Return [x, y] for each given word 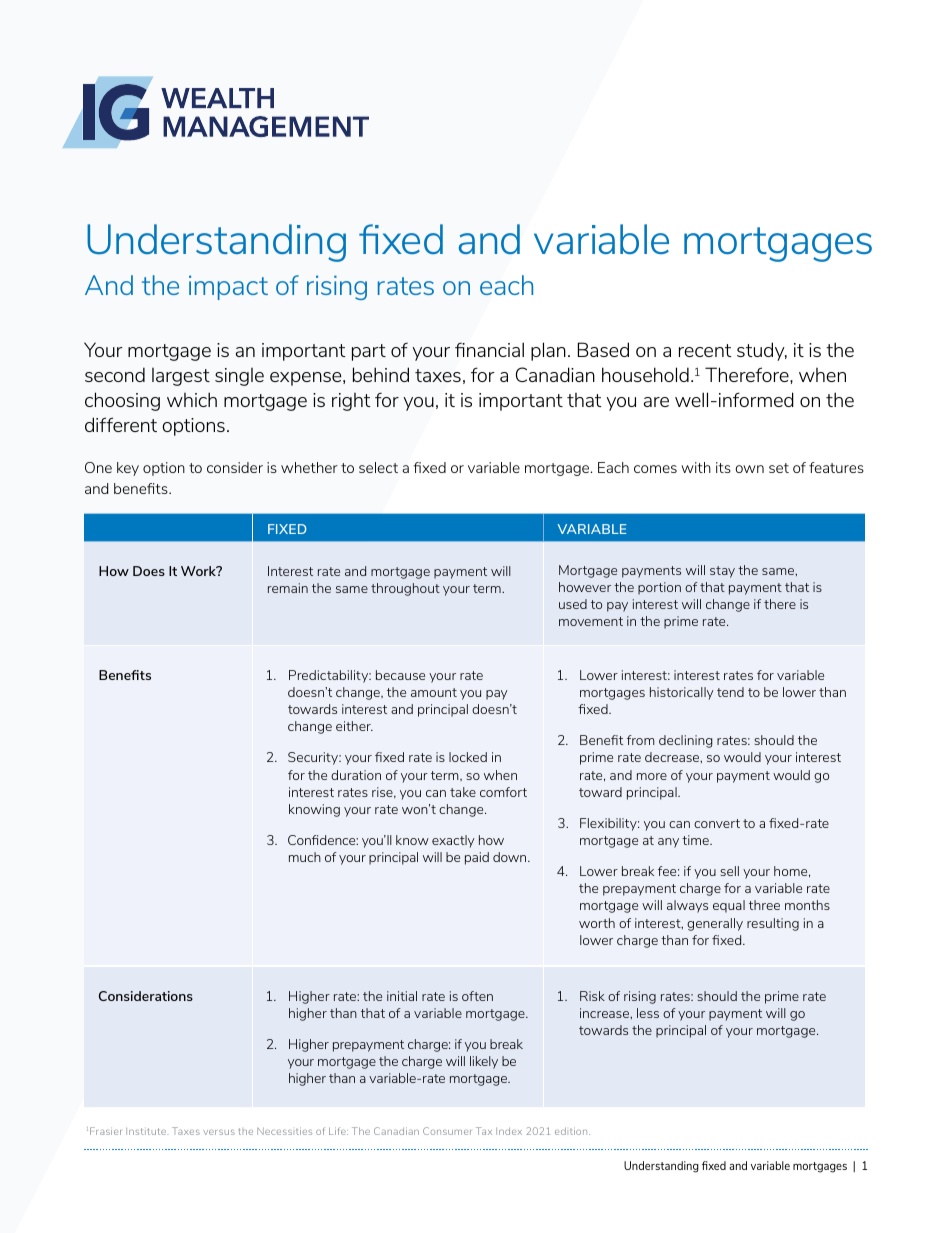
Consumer [447, 1131]
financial [489, 349]
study [762, 351]
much [305, 857]
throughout [405, 589]
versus [219, 1132]
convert [717, 823]
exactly [453, 841]
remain [288, 588]
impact [228, 288]
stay [722, 572]
